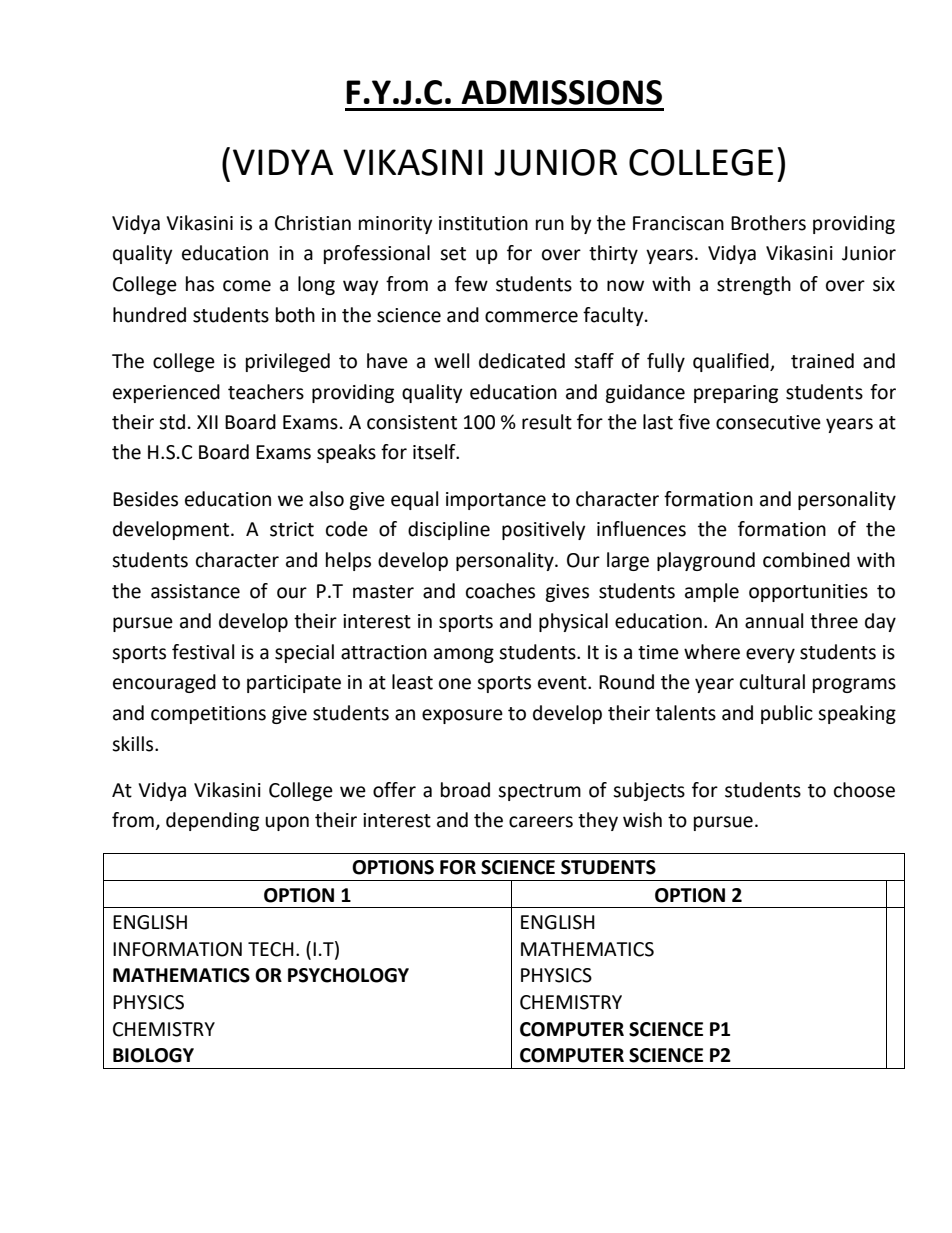 The width and height of the image is (952, 1233). Describe the element at coordinates (547, 422) in the image. I see `result` at that location.
